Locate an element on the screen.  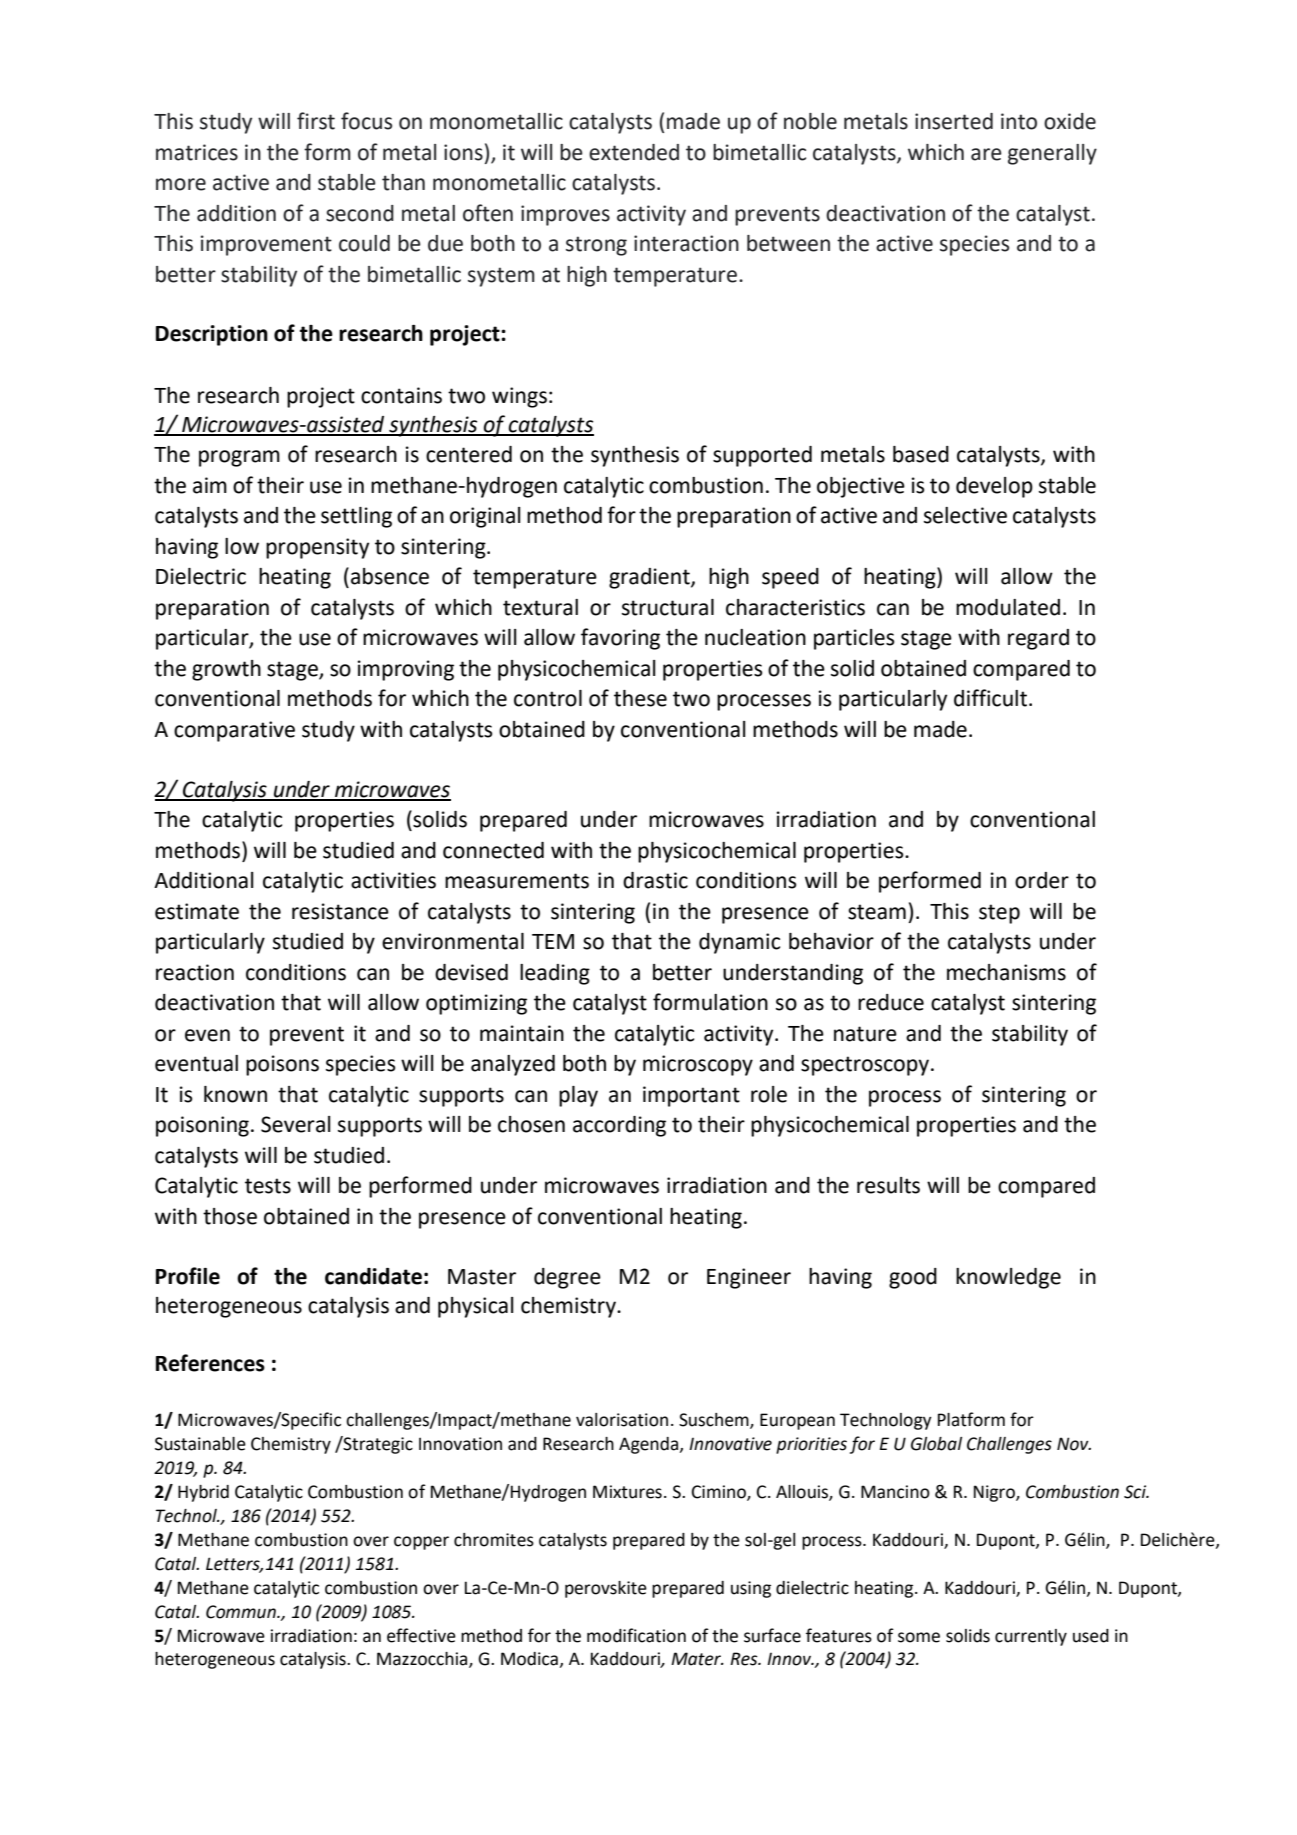
develop is located at coordinates (994, 487).
